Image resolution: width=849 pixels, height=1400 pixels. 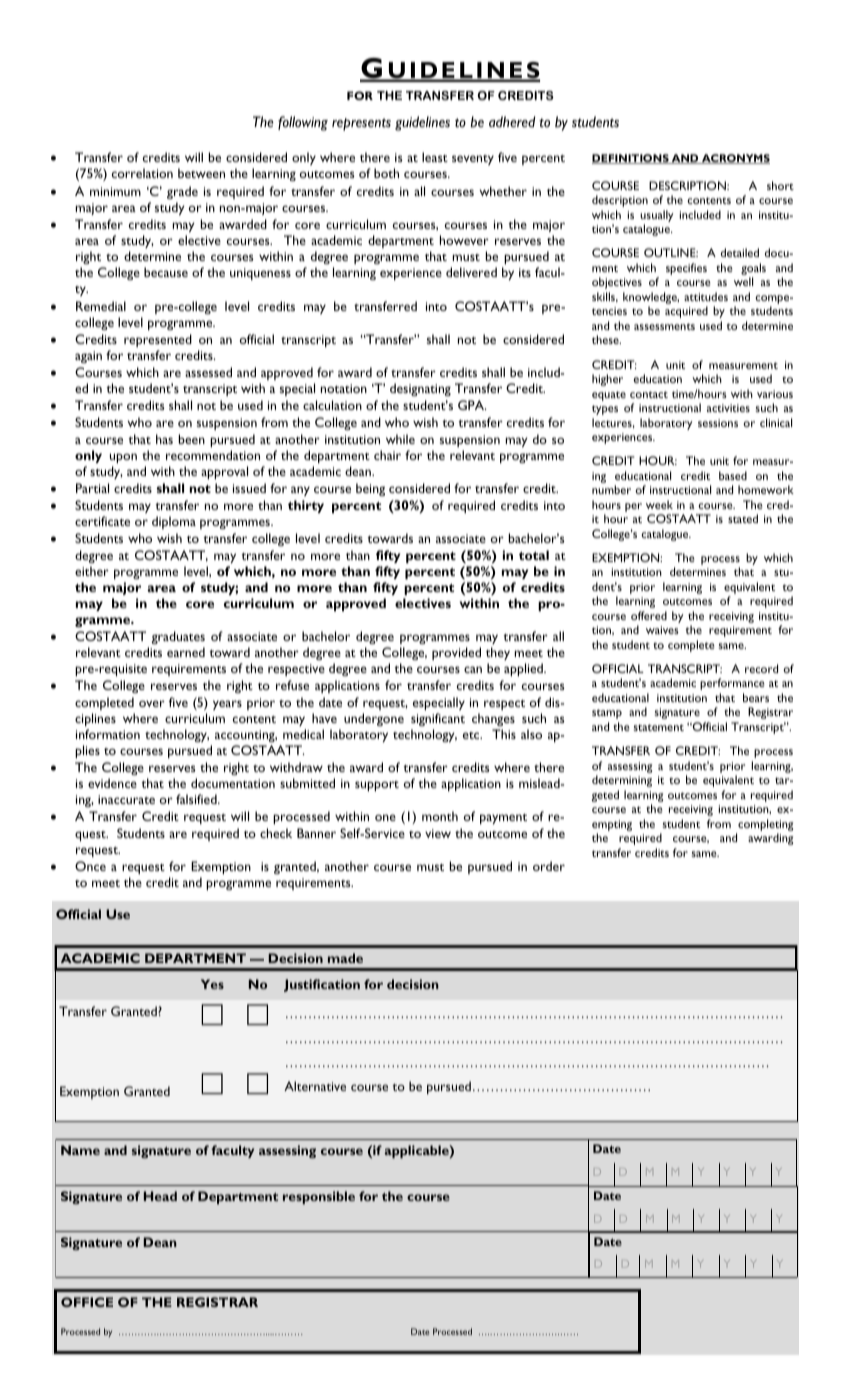 What do you see at coordinates (319, 1197) in the screenshot?
I see `responsible` at bounding box center [319, 1197].
